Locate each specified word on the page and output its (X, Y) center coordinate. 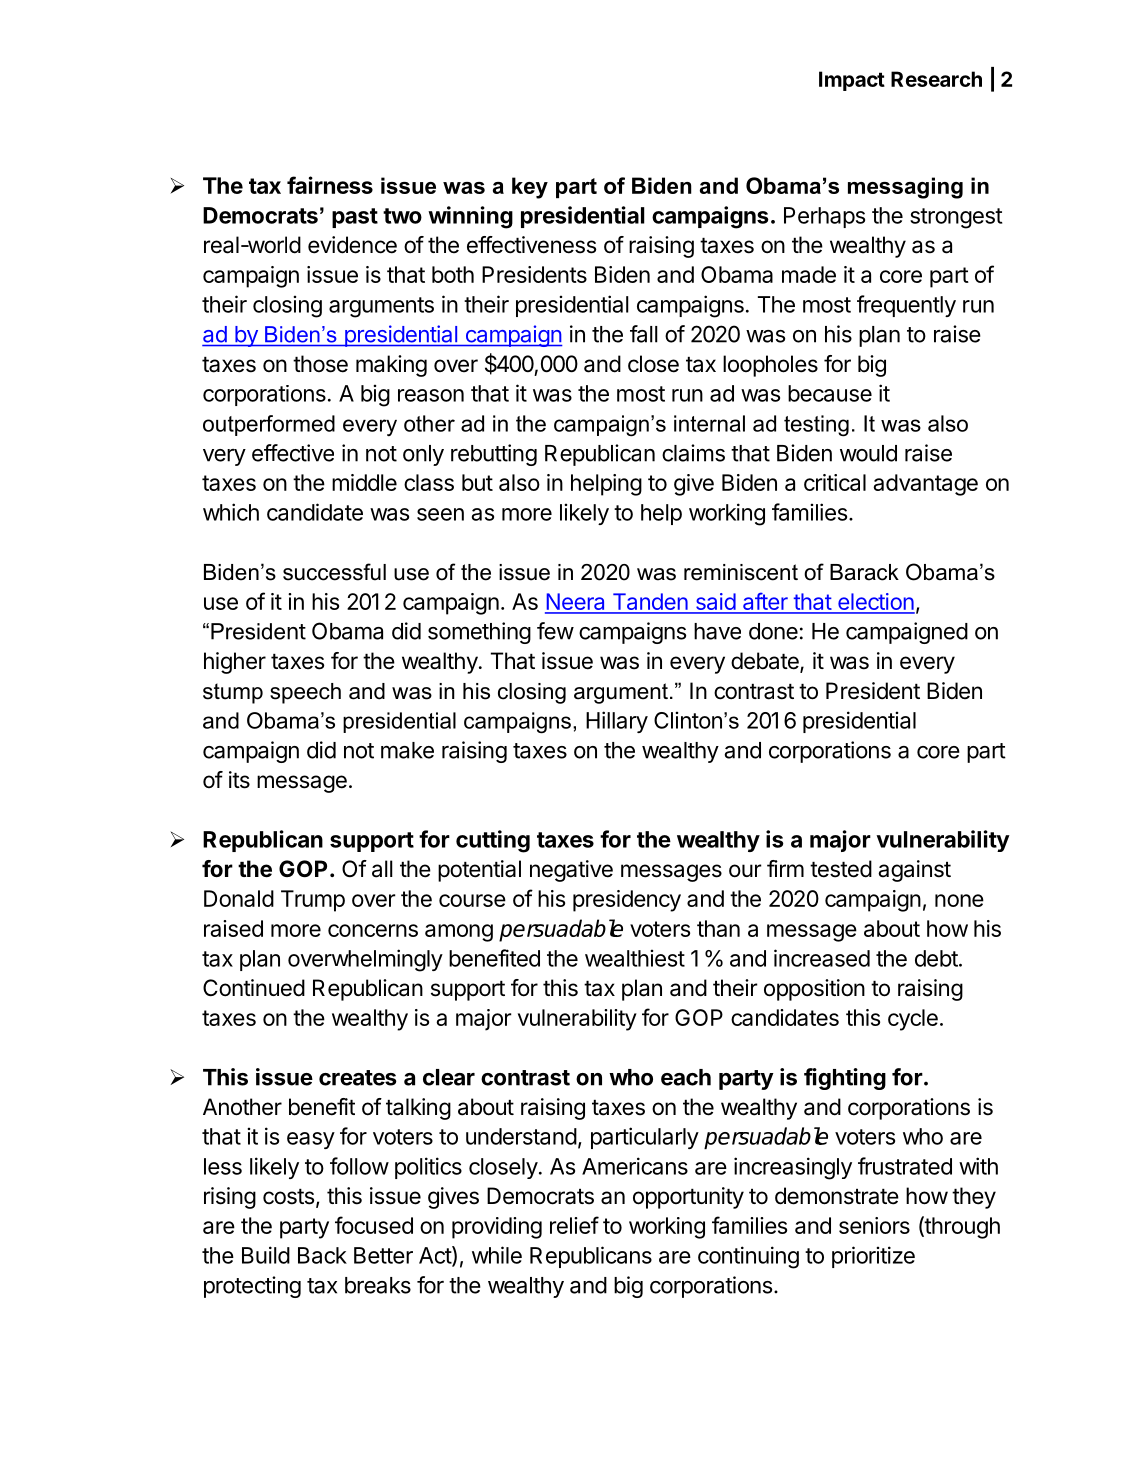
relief (574, 1225)
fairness (330, 185)
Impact (852, 81)
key (530, 188)
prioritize (873, 1257)
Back (322, 1255)
